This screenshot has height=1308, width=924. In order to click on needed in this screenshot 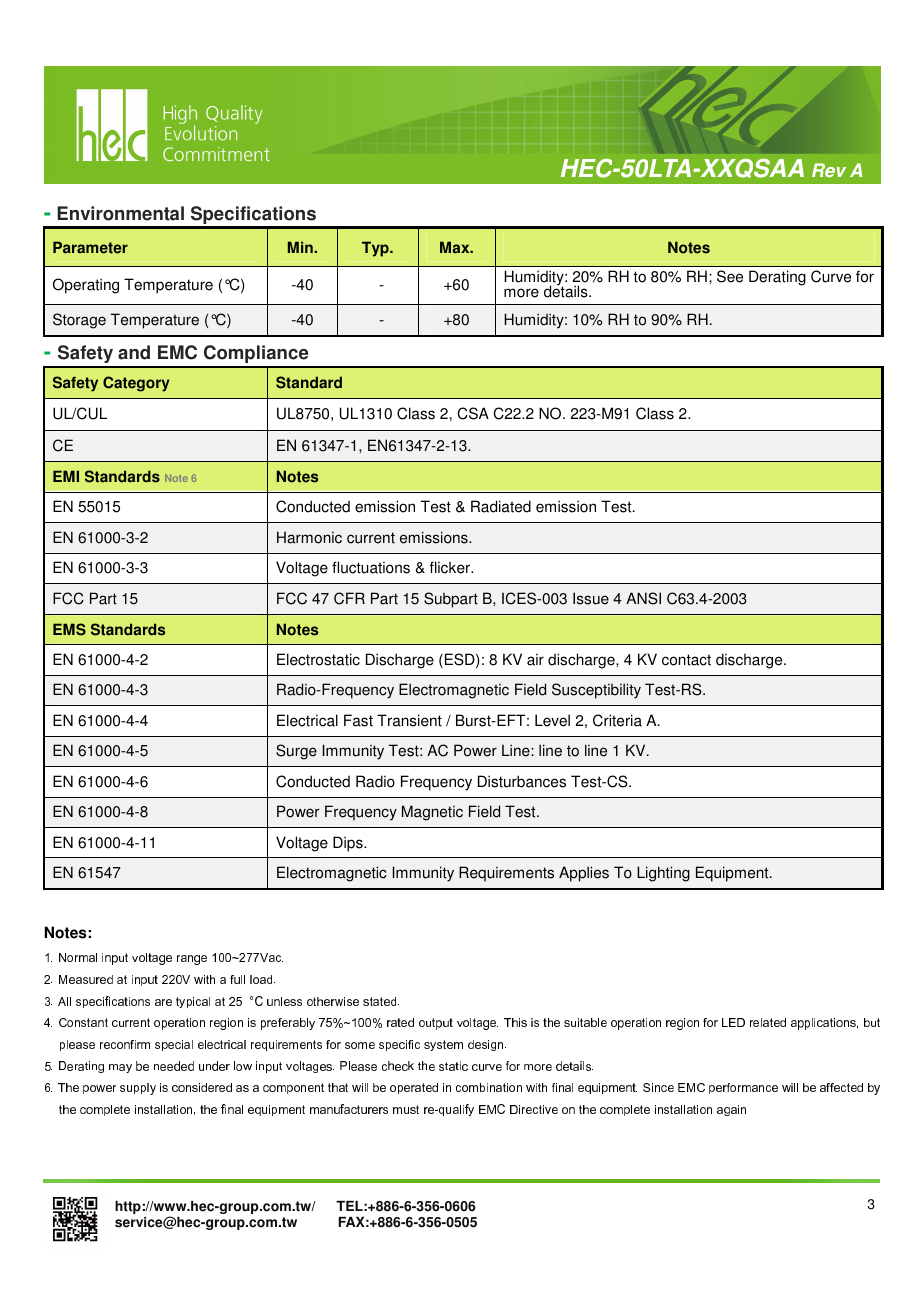, I will do `click(174, 1066)`.
